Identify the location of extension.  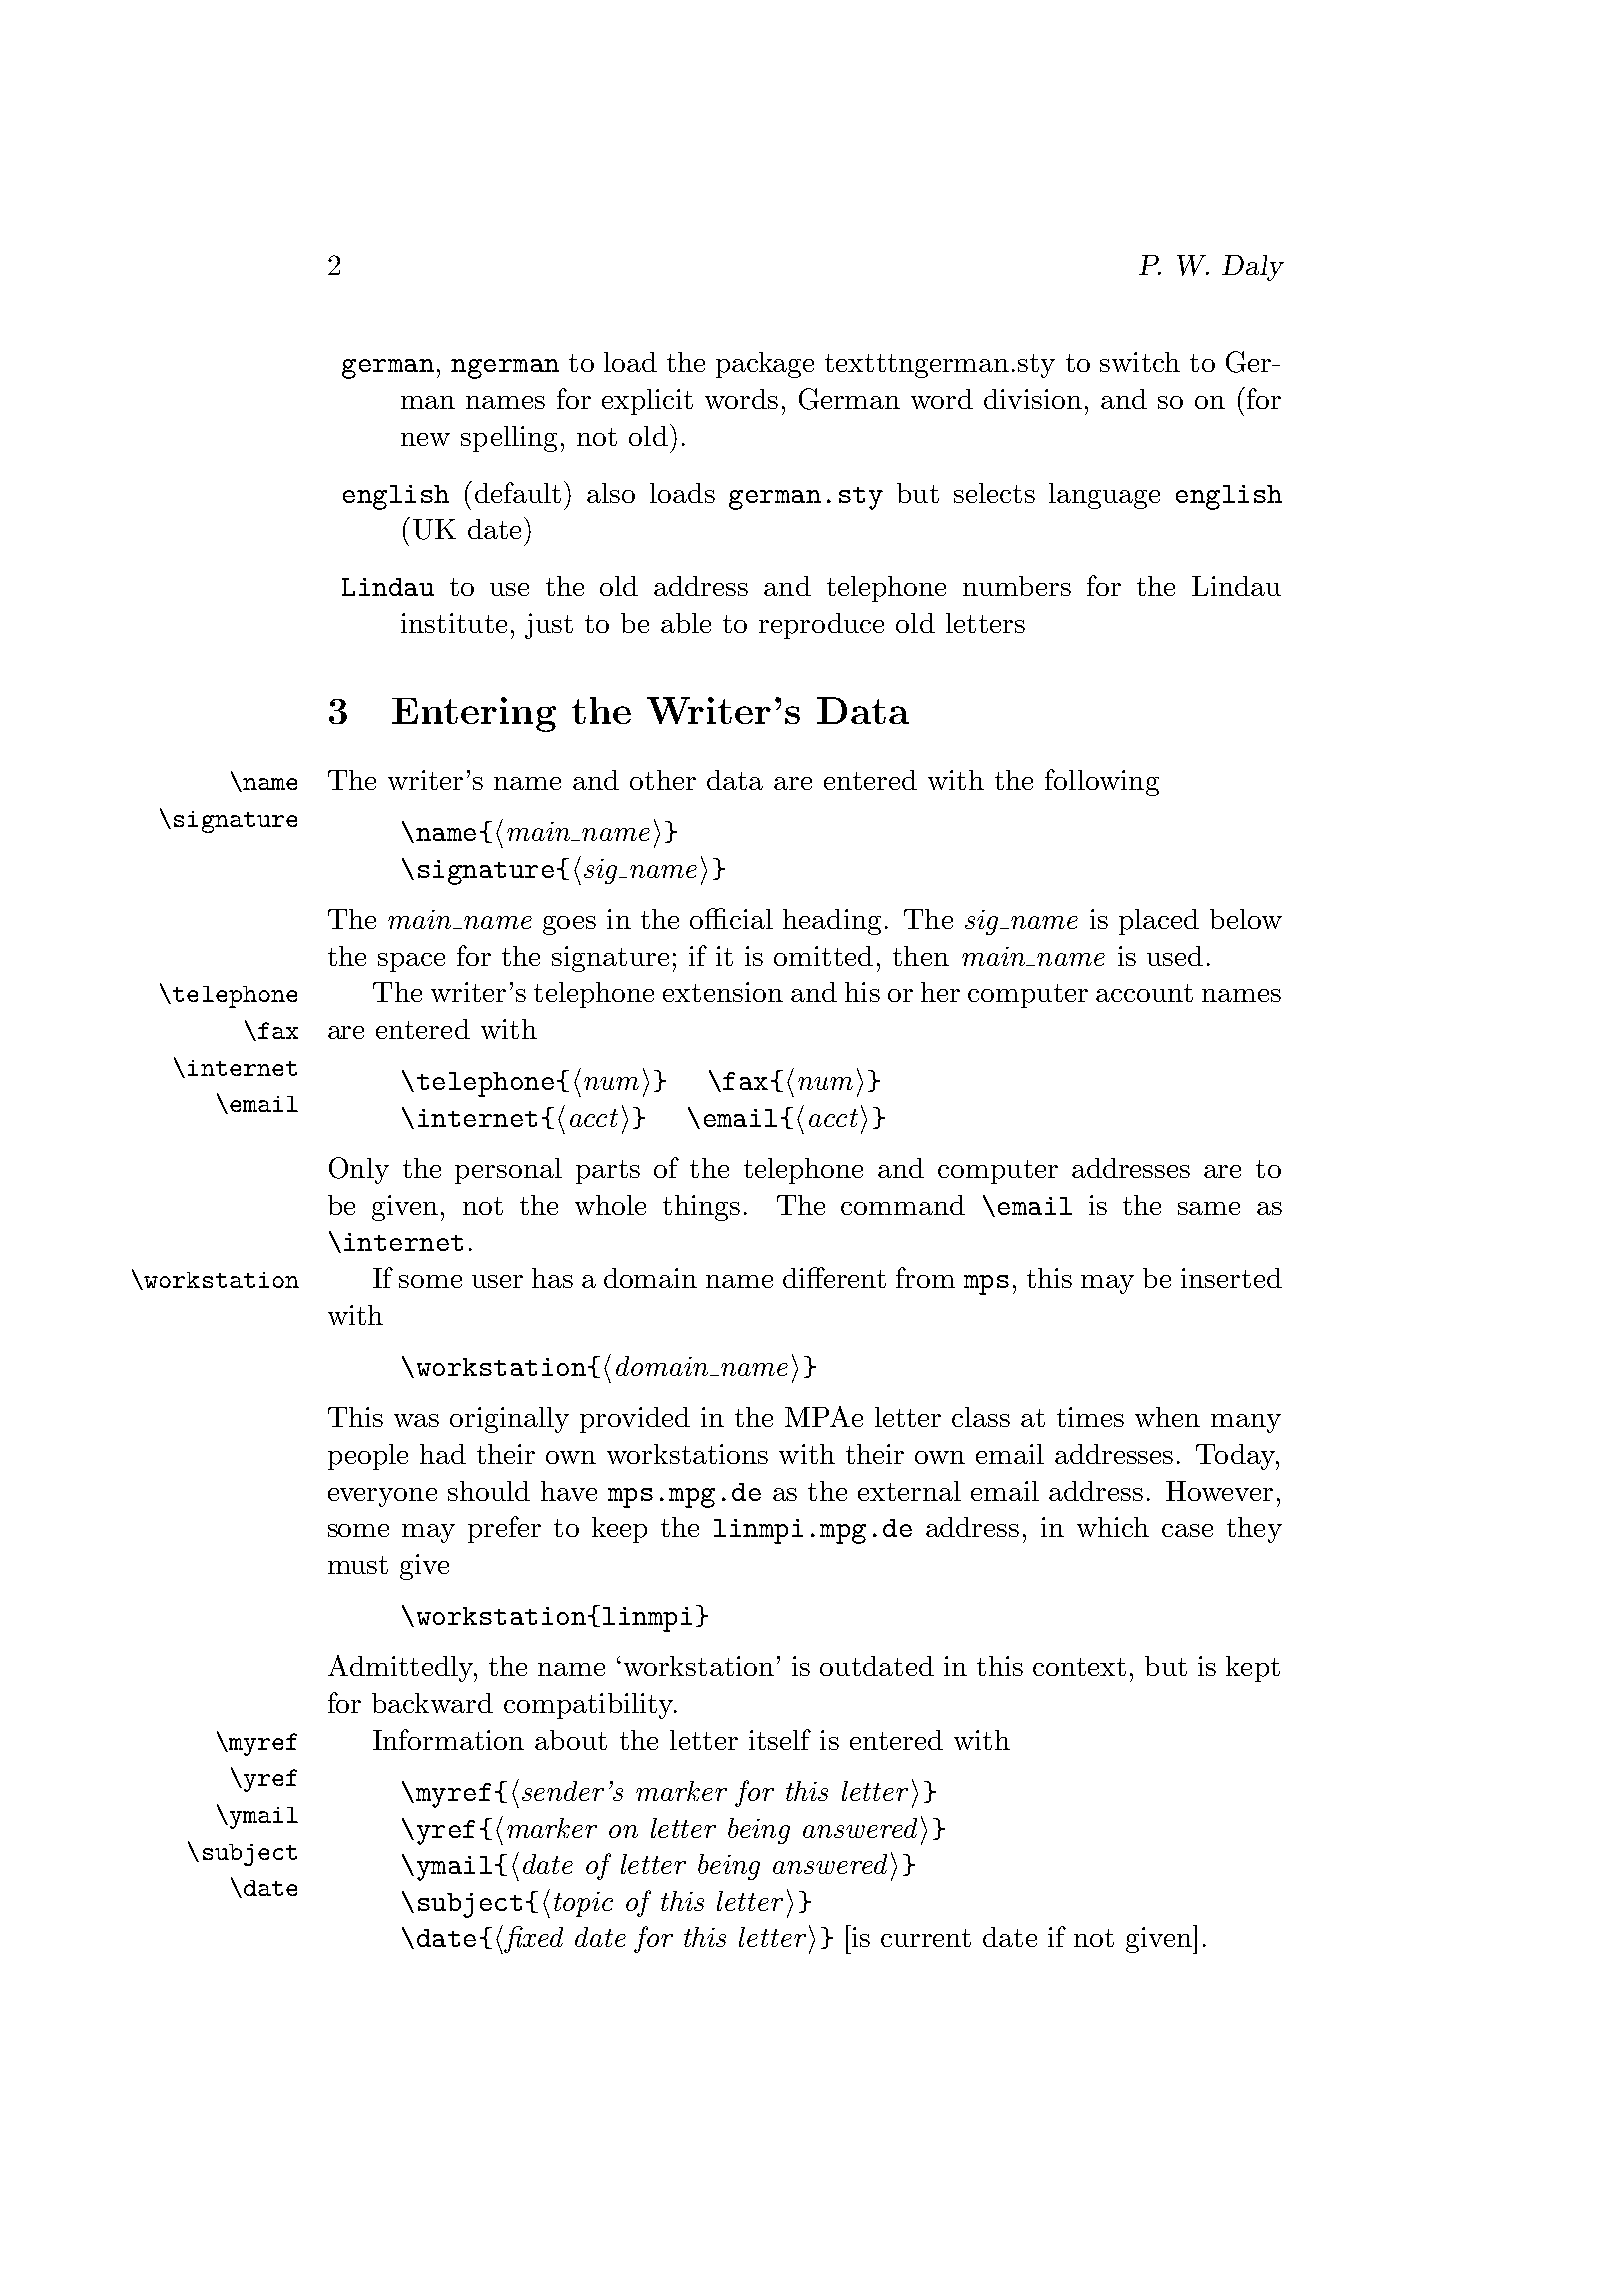
(723, 992).
